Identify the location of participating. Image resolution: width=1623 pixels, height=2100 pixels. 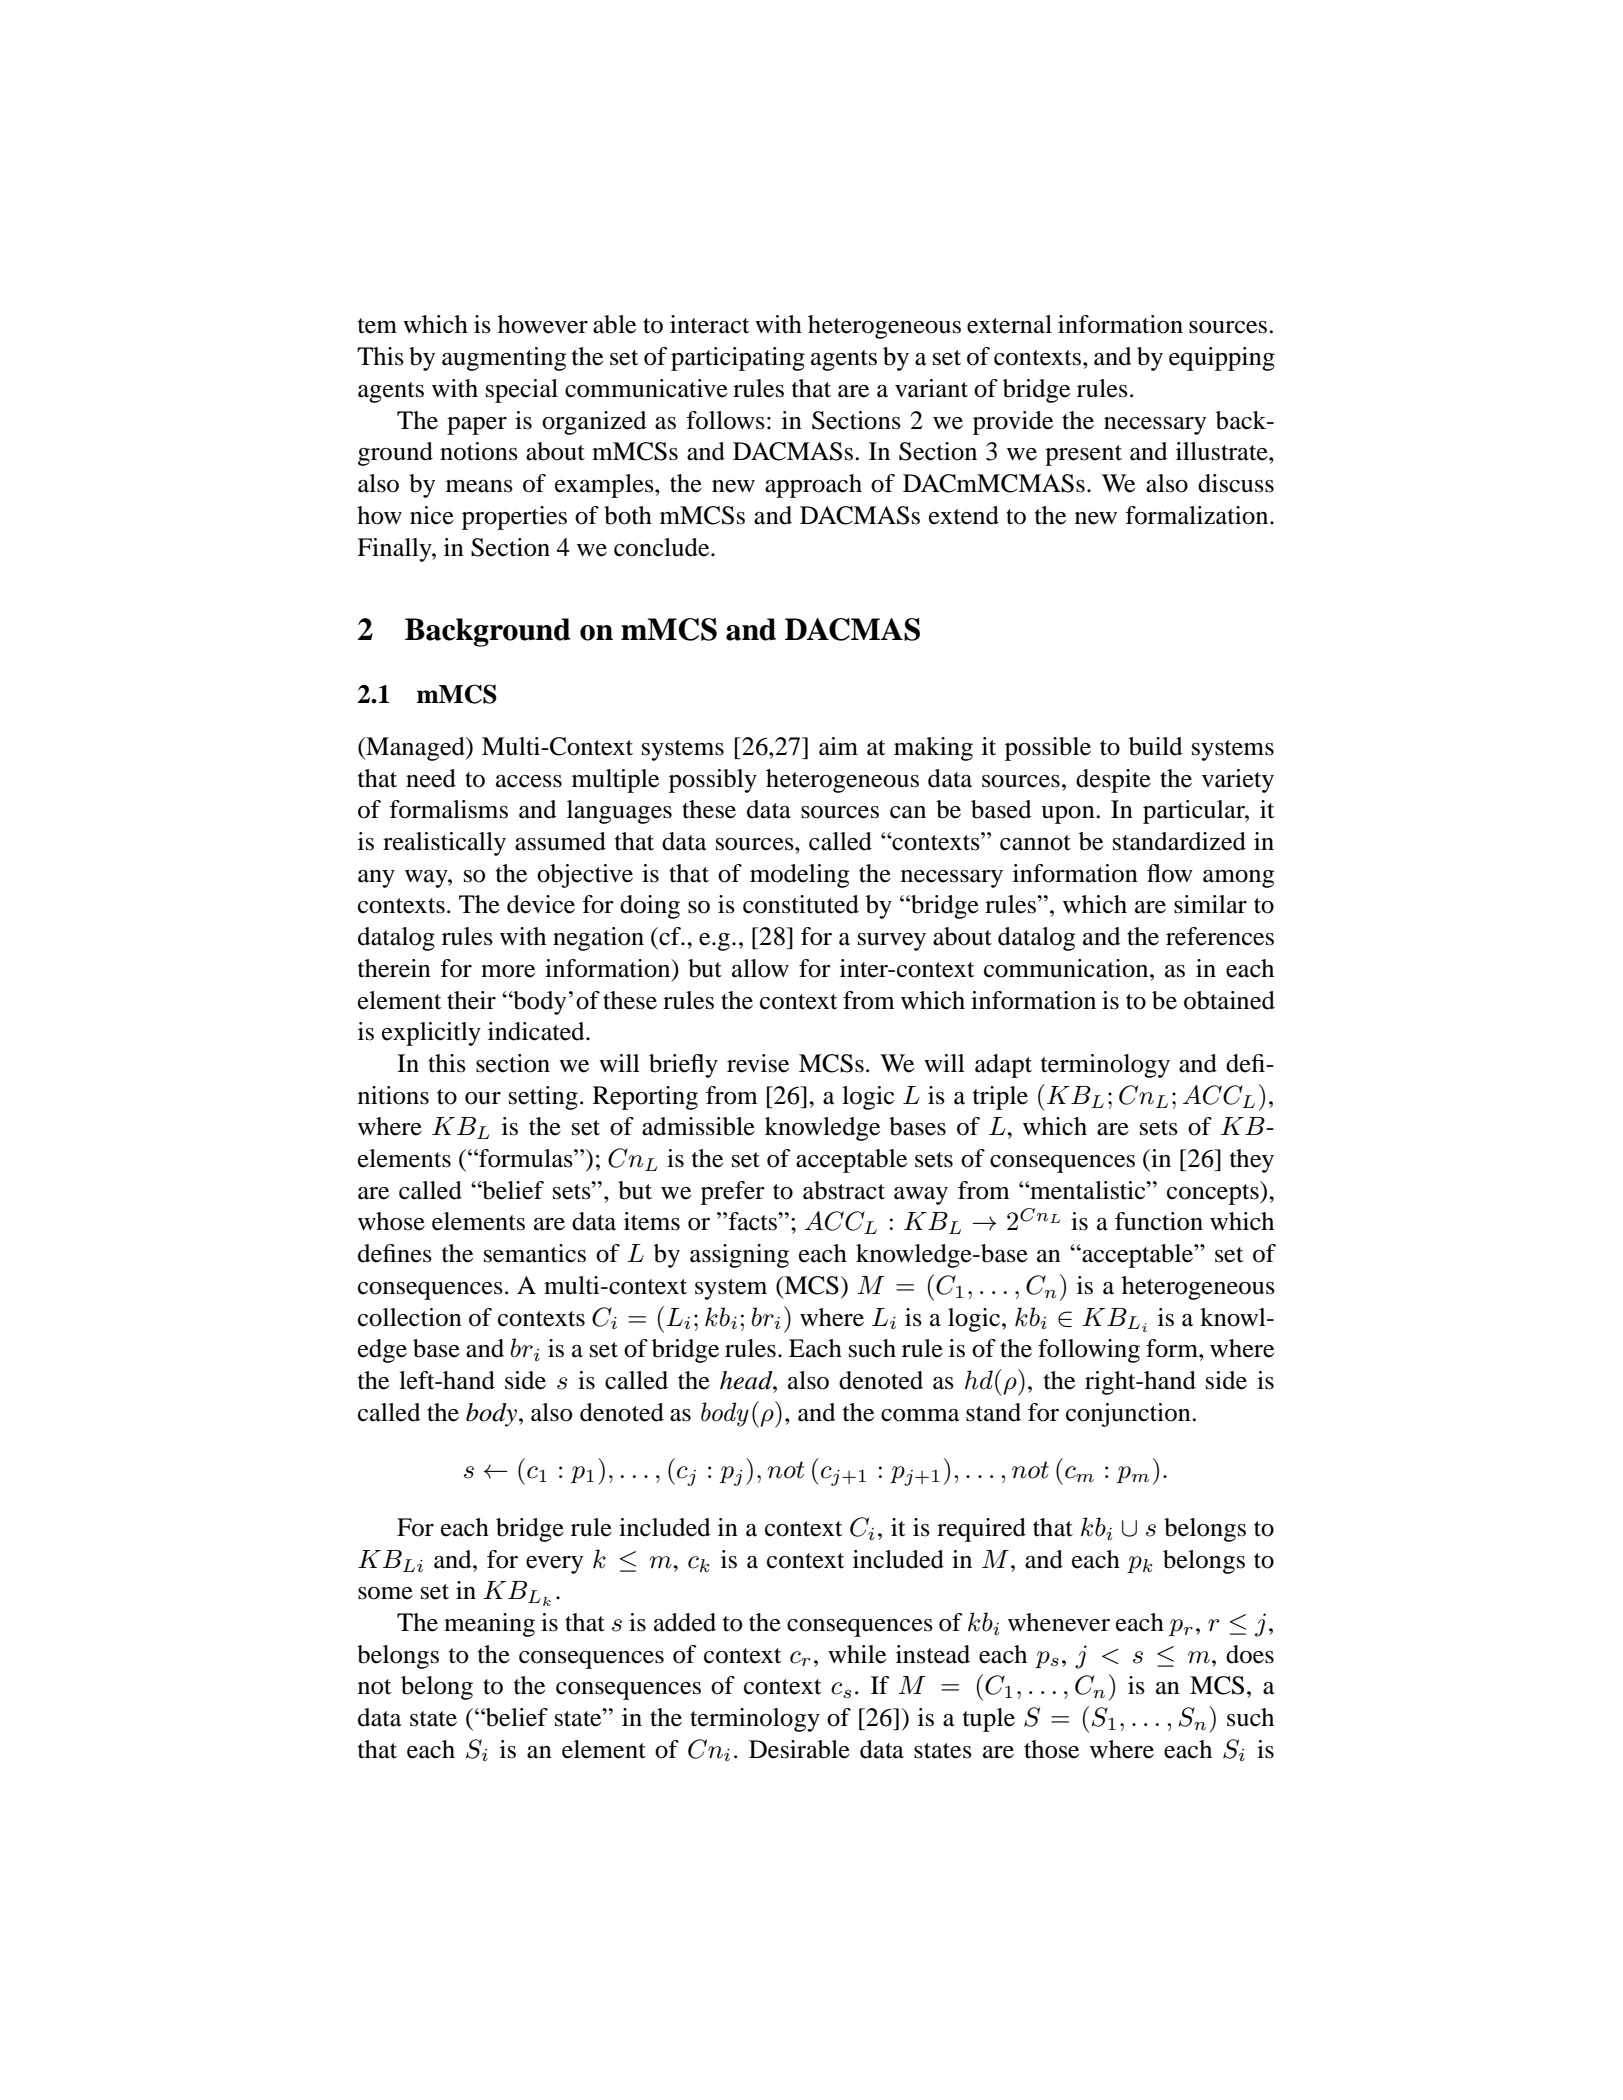
(738, 359).
